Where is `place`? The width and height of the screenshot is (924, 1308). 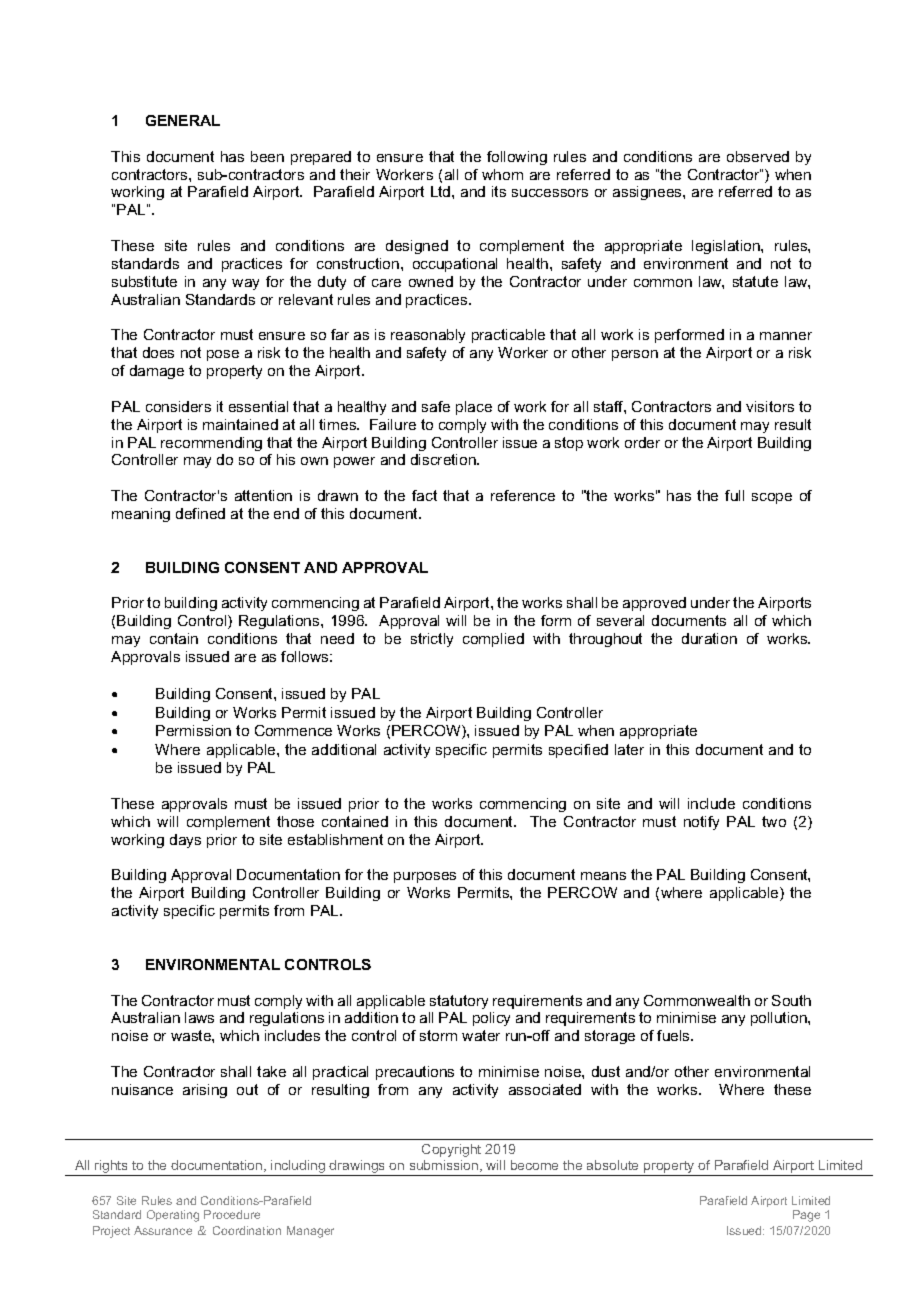
place is located at coordinates (474, 408).
